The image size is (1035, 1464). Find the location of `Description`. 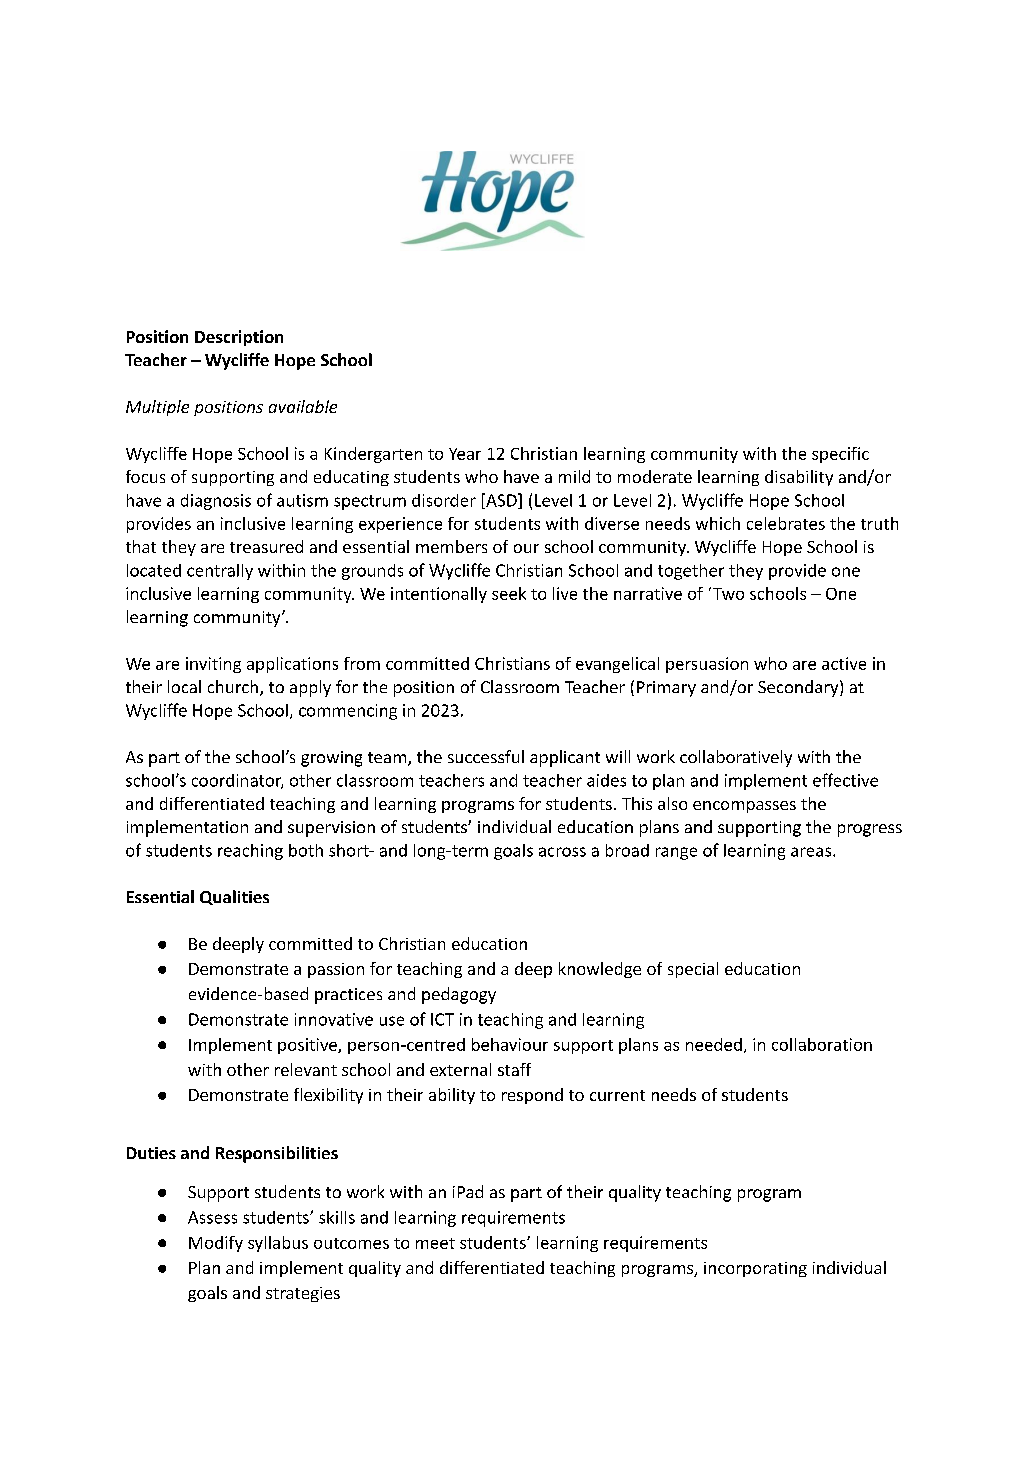

Description is located at coordinates (239, 338).
